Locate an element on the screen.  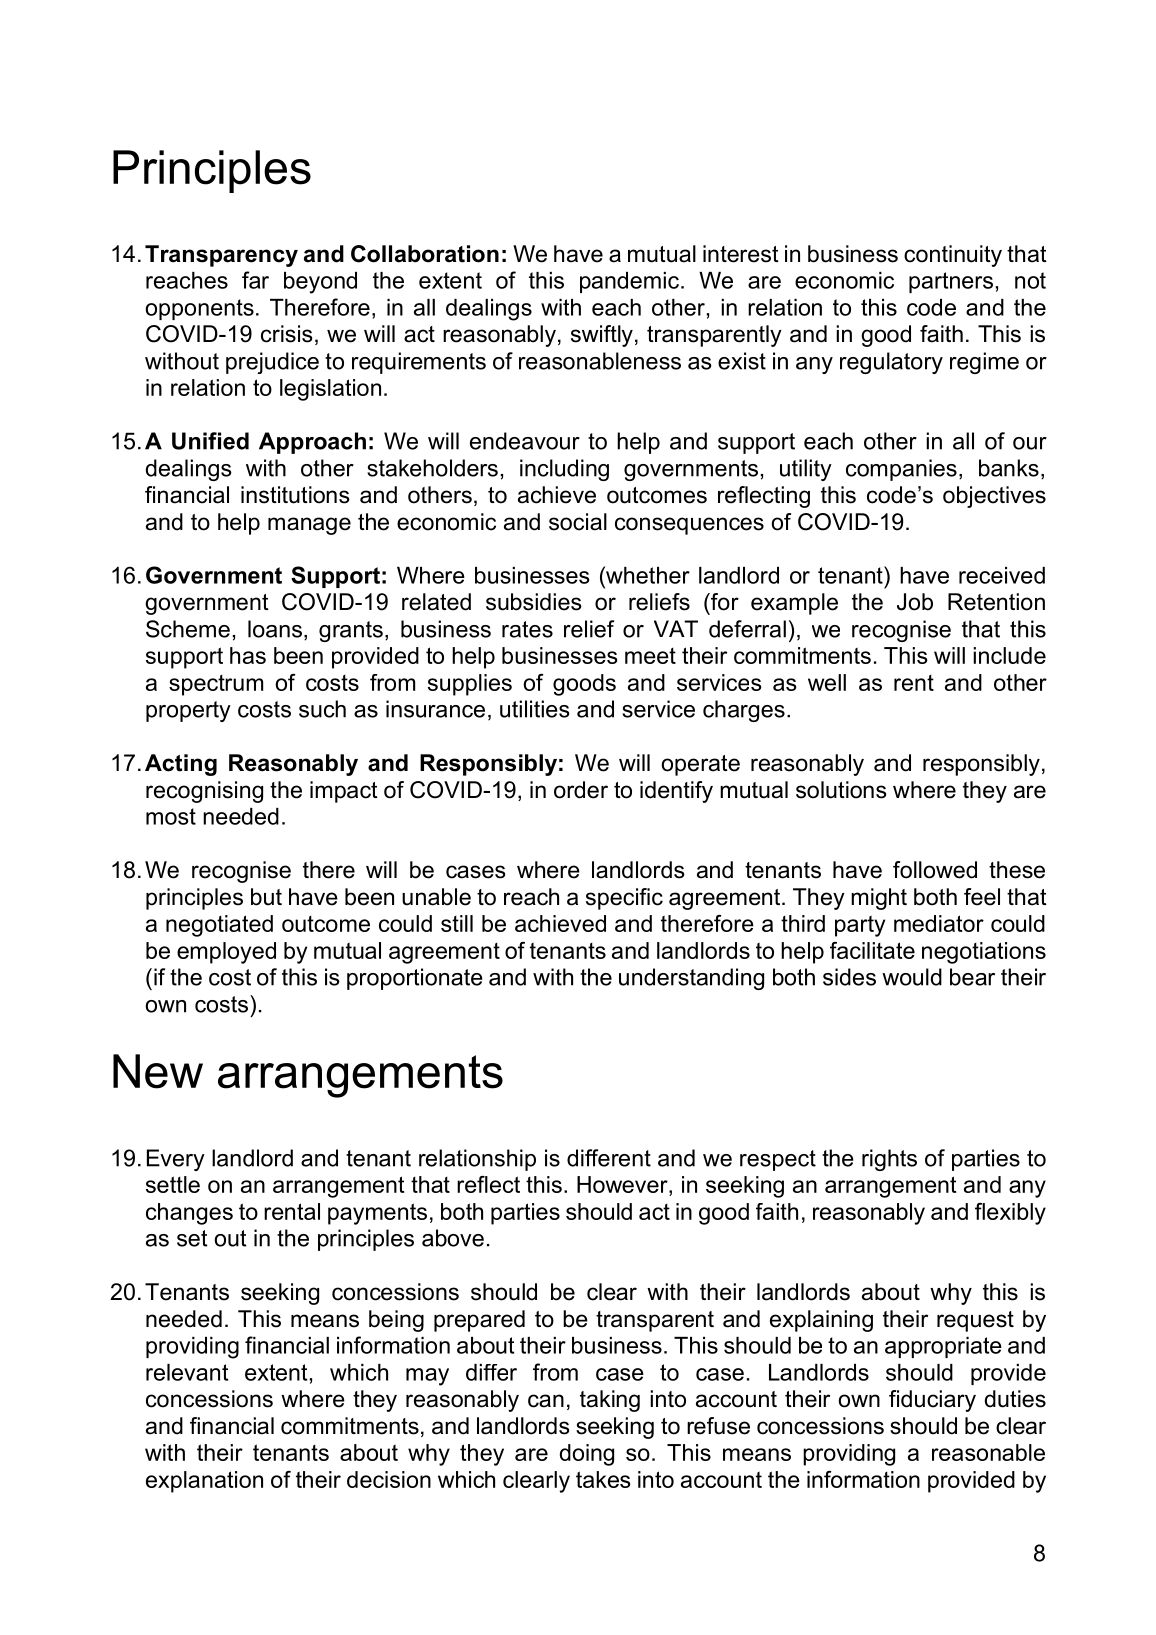
fiduciary is located at coordinates (932, 1401).
